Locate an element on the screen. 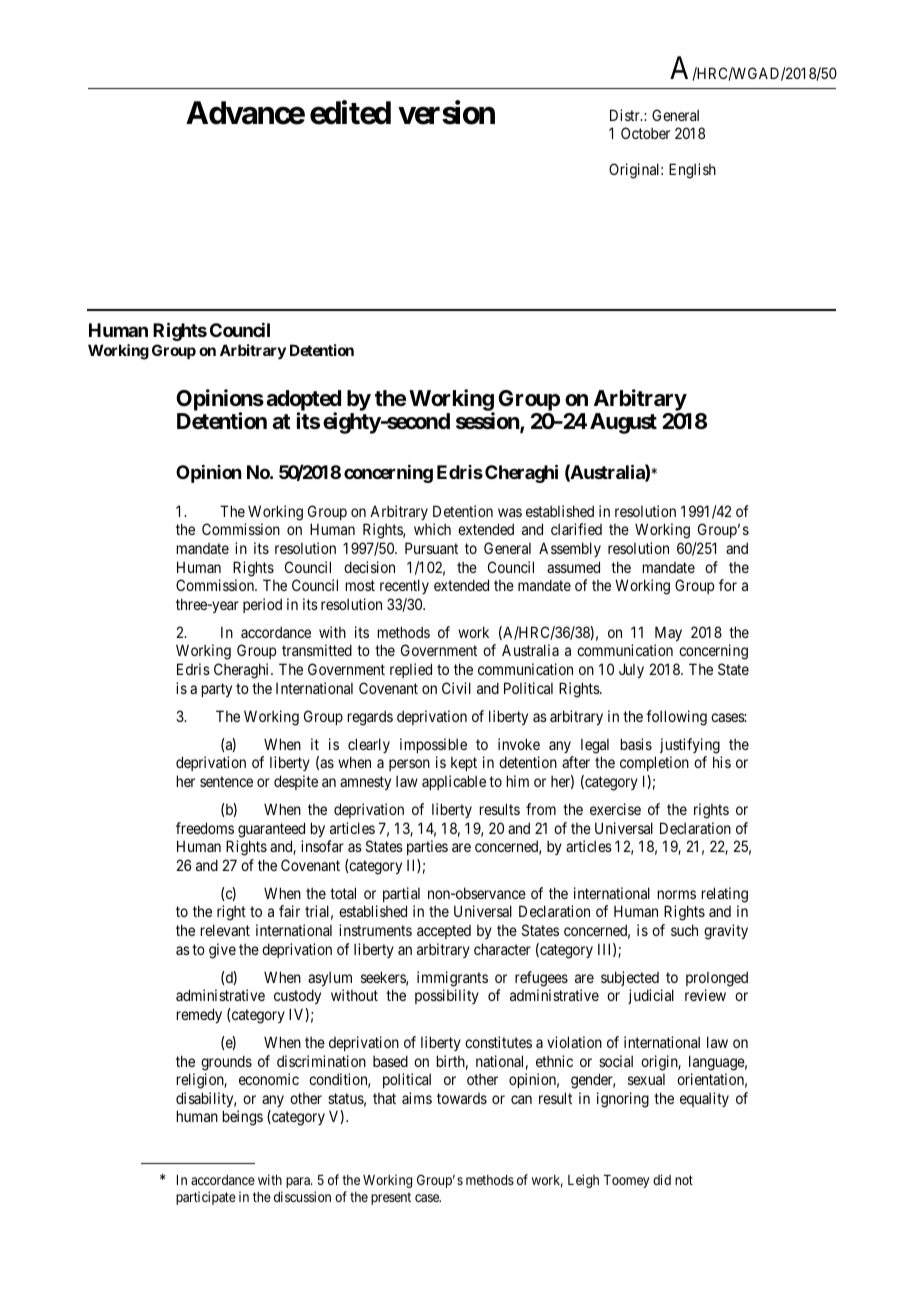  edited is located at coordinates (350, 112).
